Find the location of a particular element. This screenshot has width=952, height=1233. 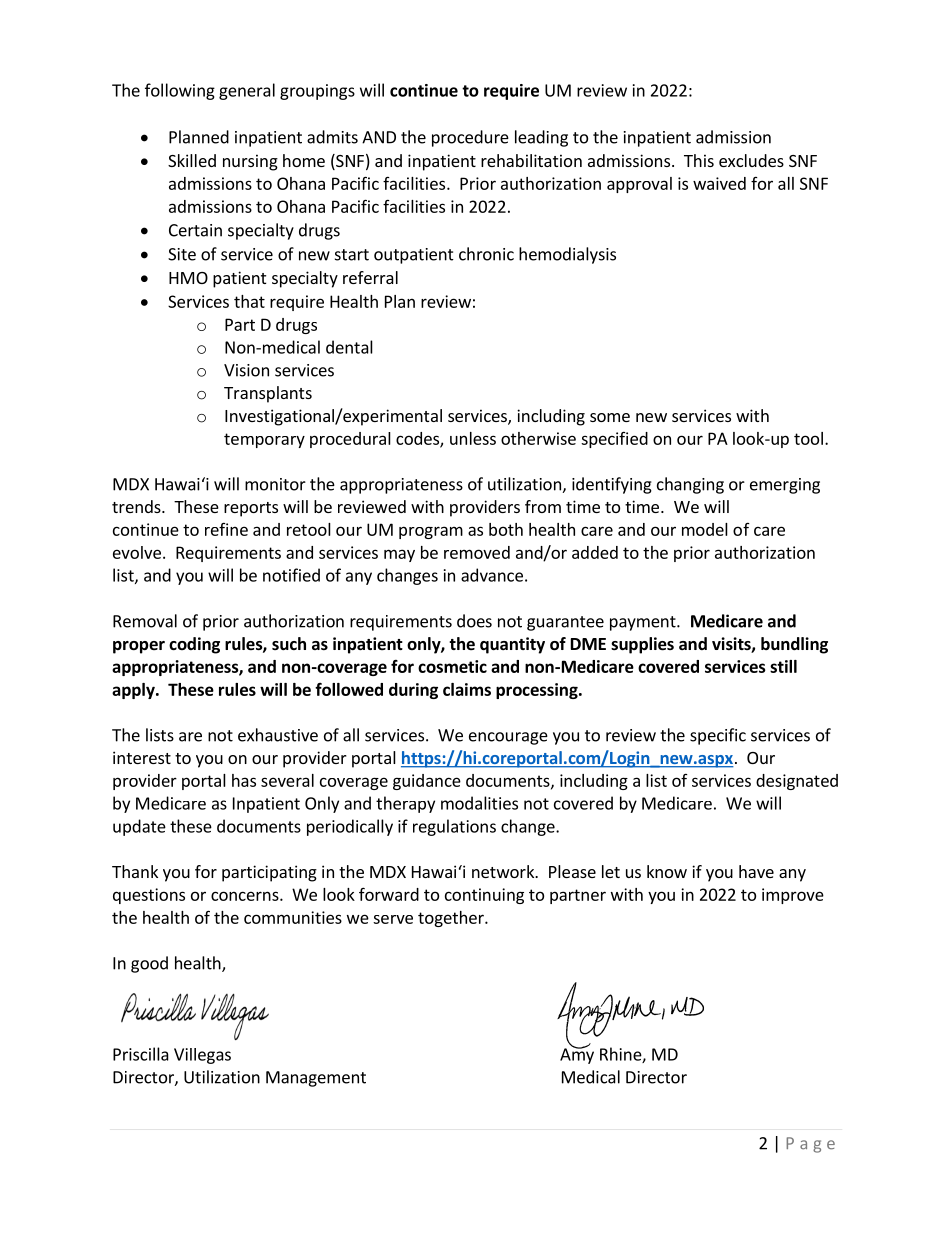

model is located at coordinates (705, 529).
